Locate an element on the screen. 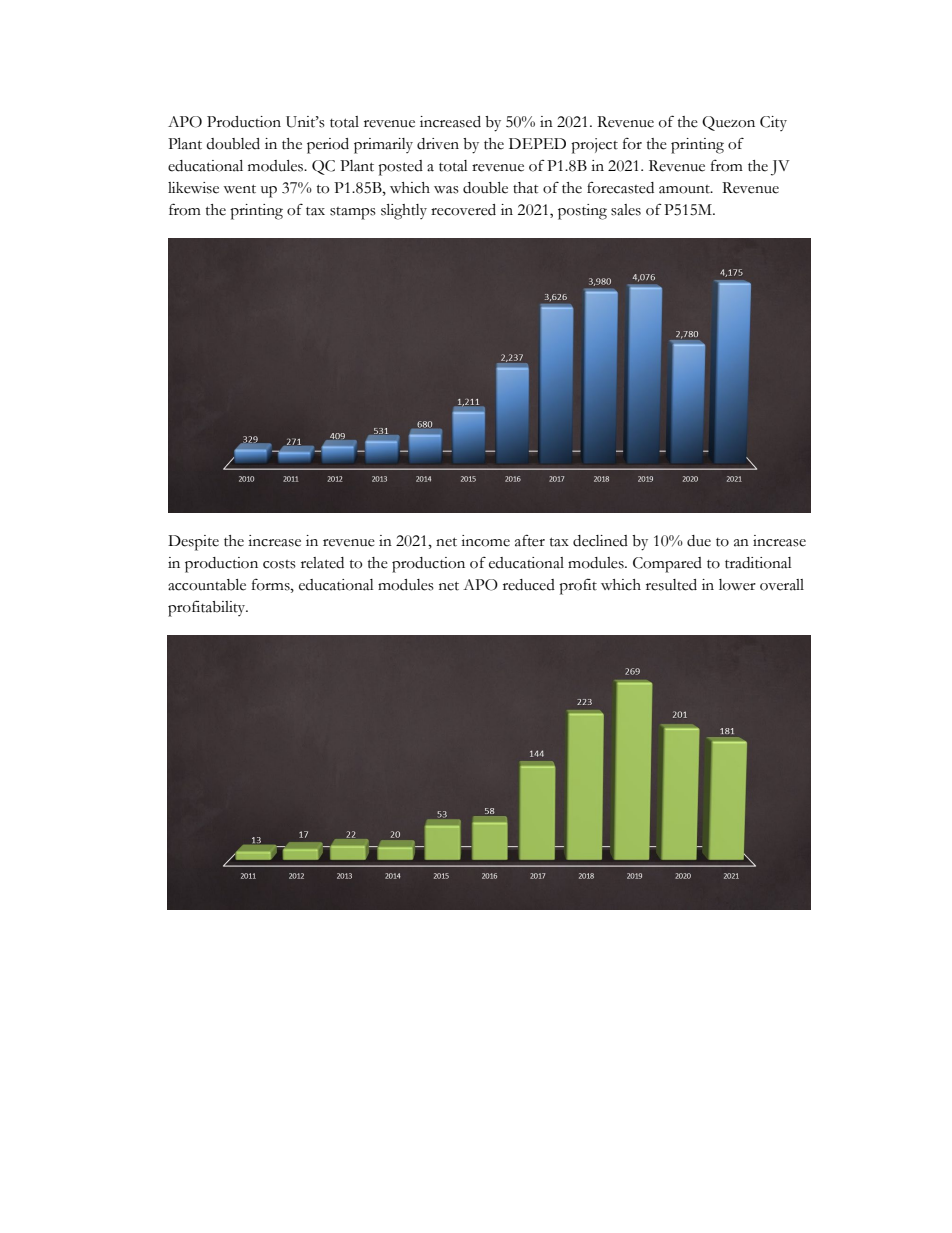  lower is located at coordinates (737, 585).
